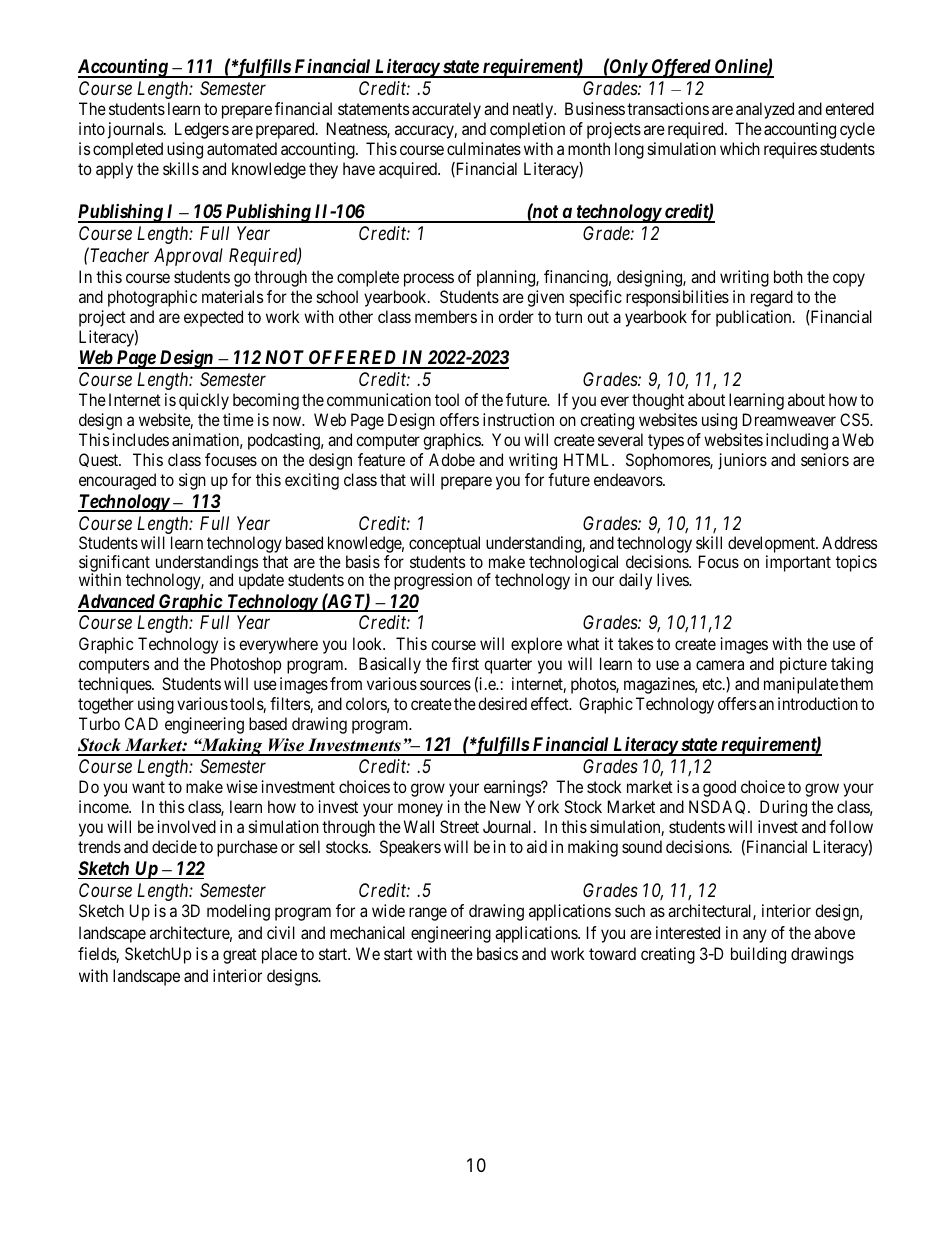  Describe the element at coordinates (772, 298) in the screenshot. I see `regard` at that location.
